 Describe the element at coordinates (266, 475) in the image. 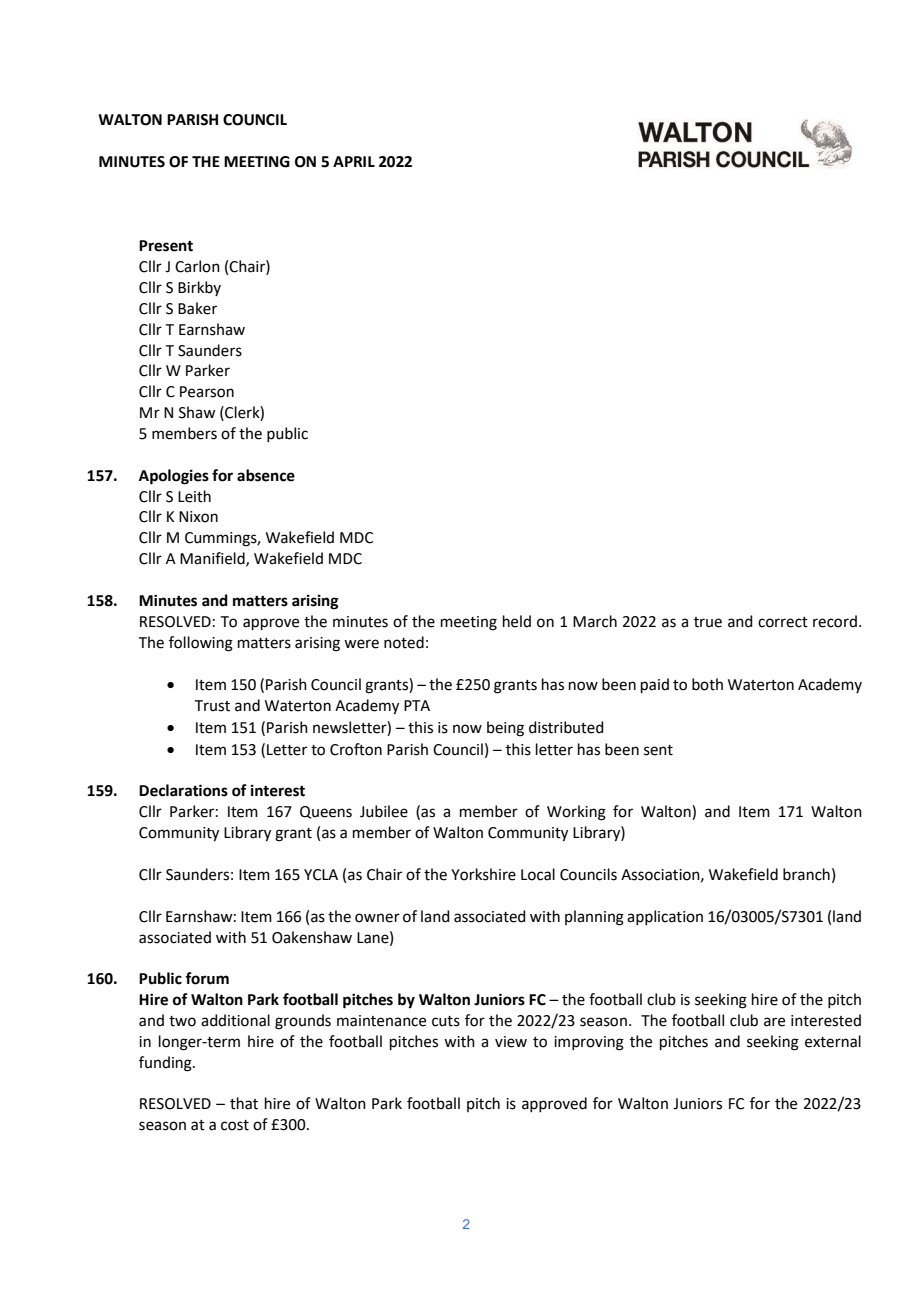

I see `absence` at that location.
